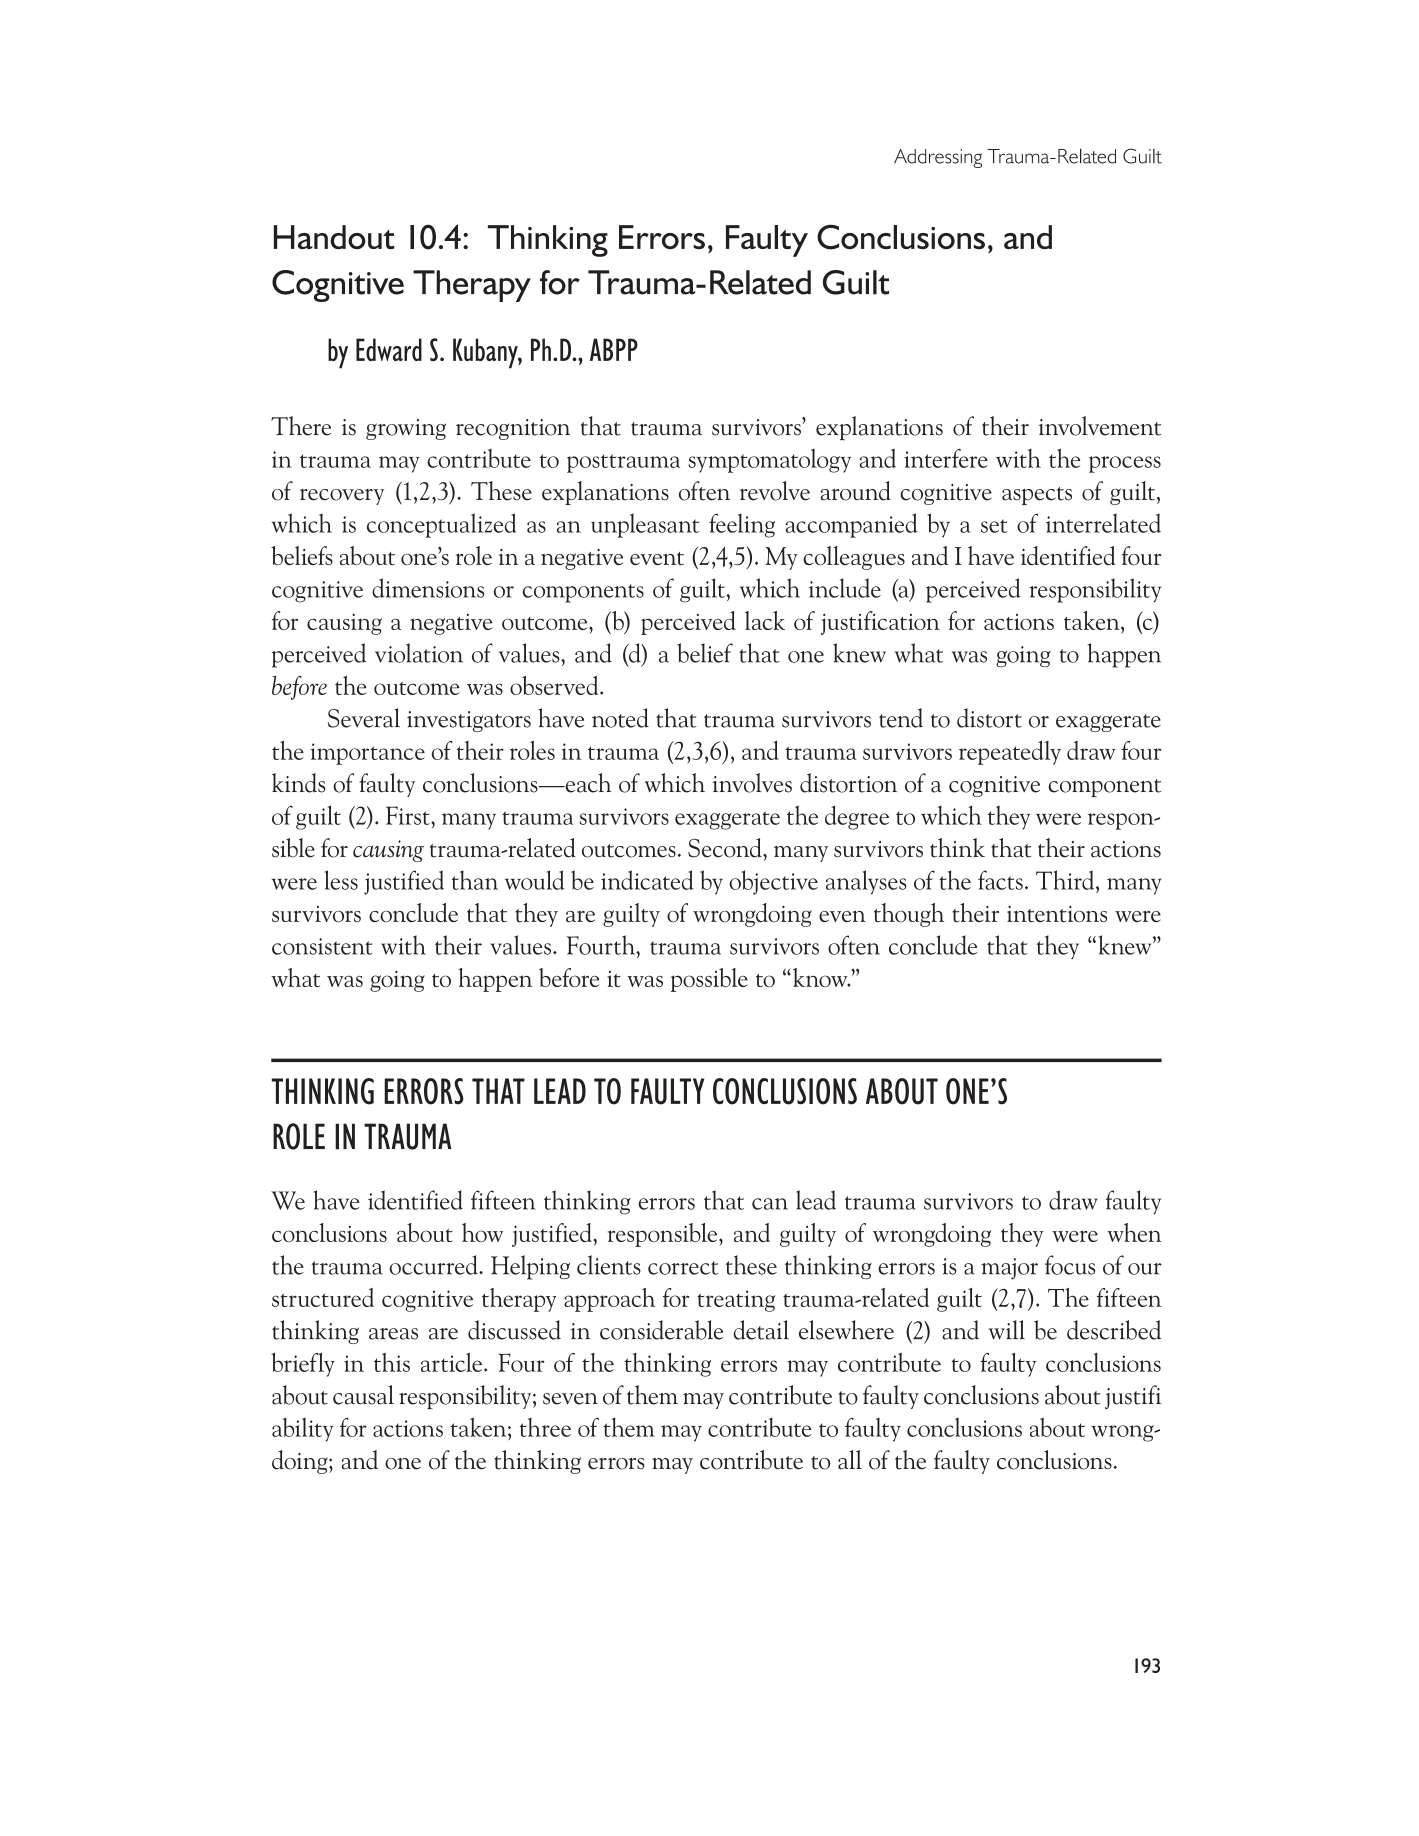 The width and height of the screenshot is (1419, 1836). What do you see at coordinates (1057, 914) in the screenshot?
I see `intentions` at bounding box center [1057, 914].
